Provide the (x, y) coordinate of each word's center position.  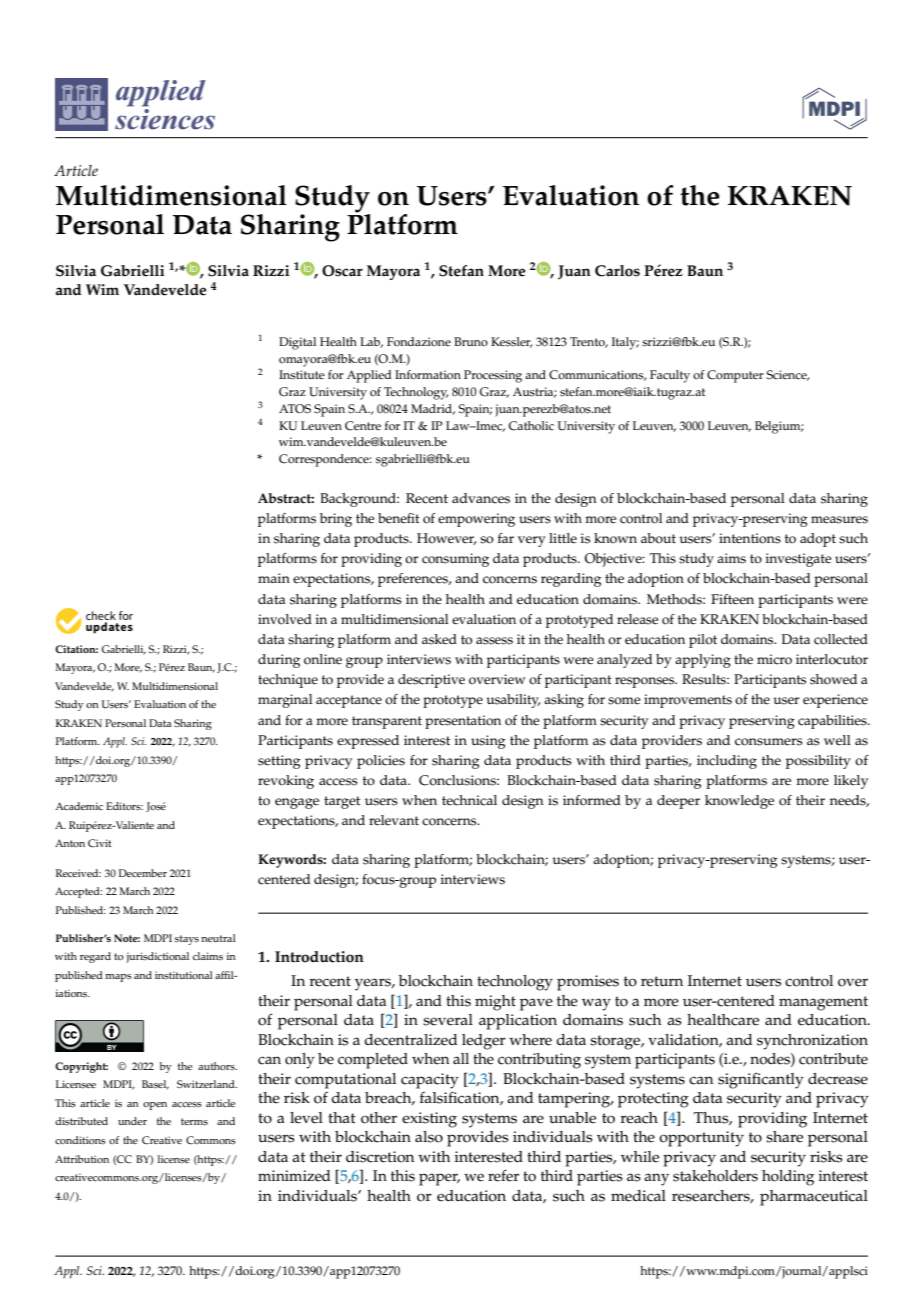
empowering (476, 520)
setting (279, 762)
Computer (735, 376)
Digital (297, 343)
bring (336, 520)
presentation (463, 722)
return (662, 981)
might (495, 1003)
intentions (750, 538)
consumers (769, 742)
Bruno (471, 341)
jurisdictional (157, 957)
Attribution (82, 1159)
